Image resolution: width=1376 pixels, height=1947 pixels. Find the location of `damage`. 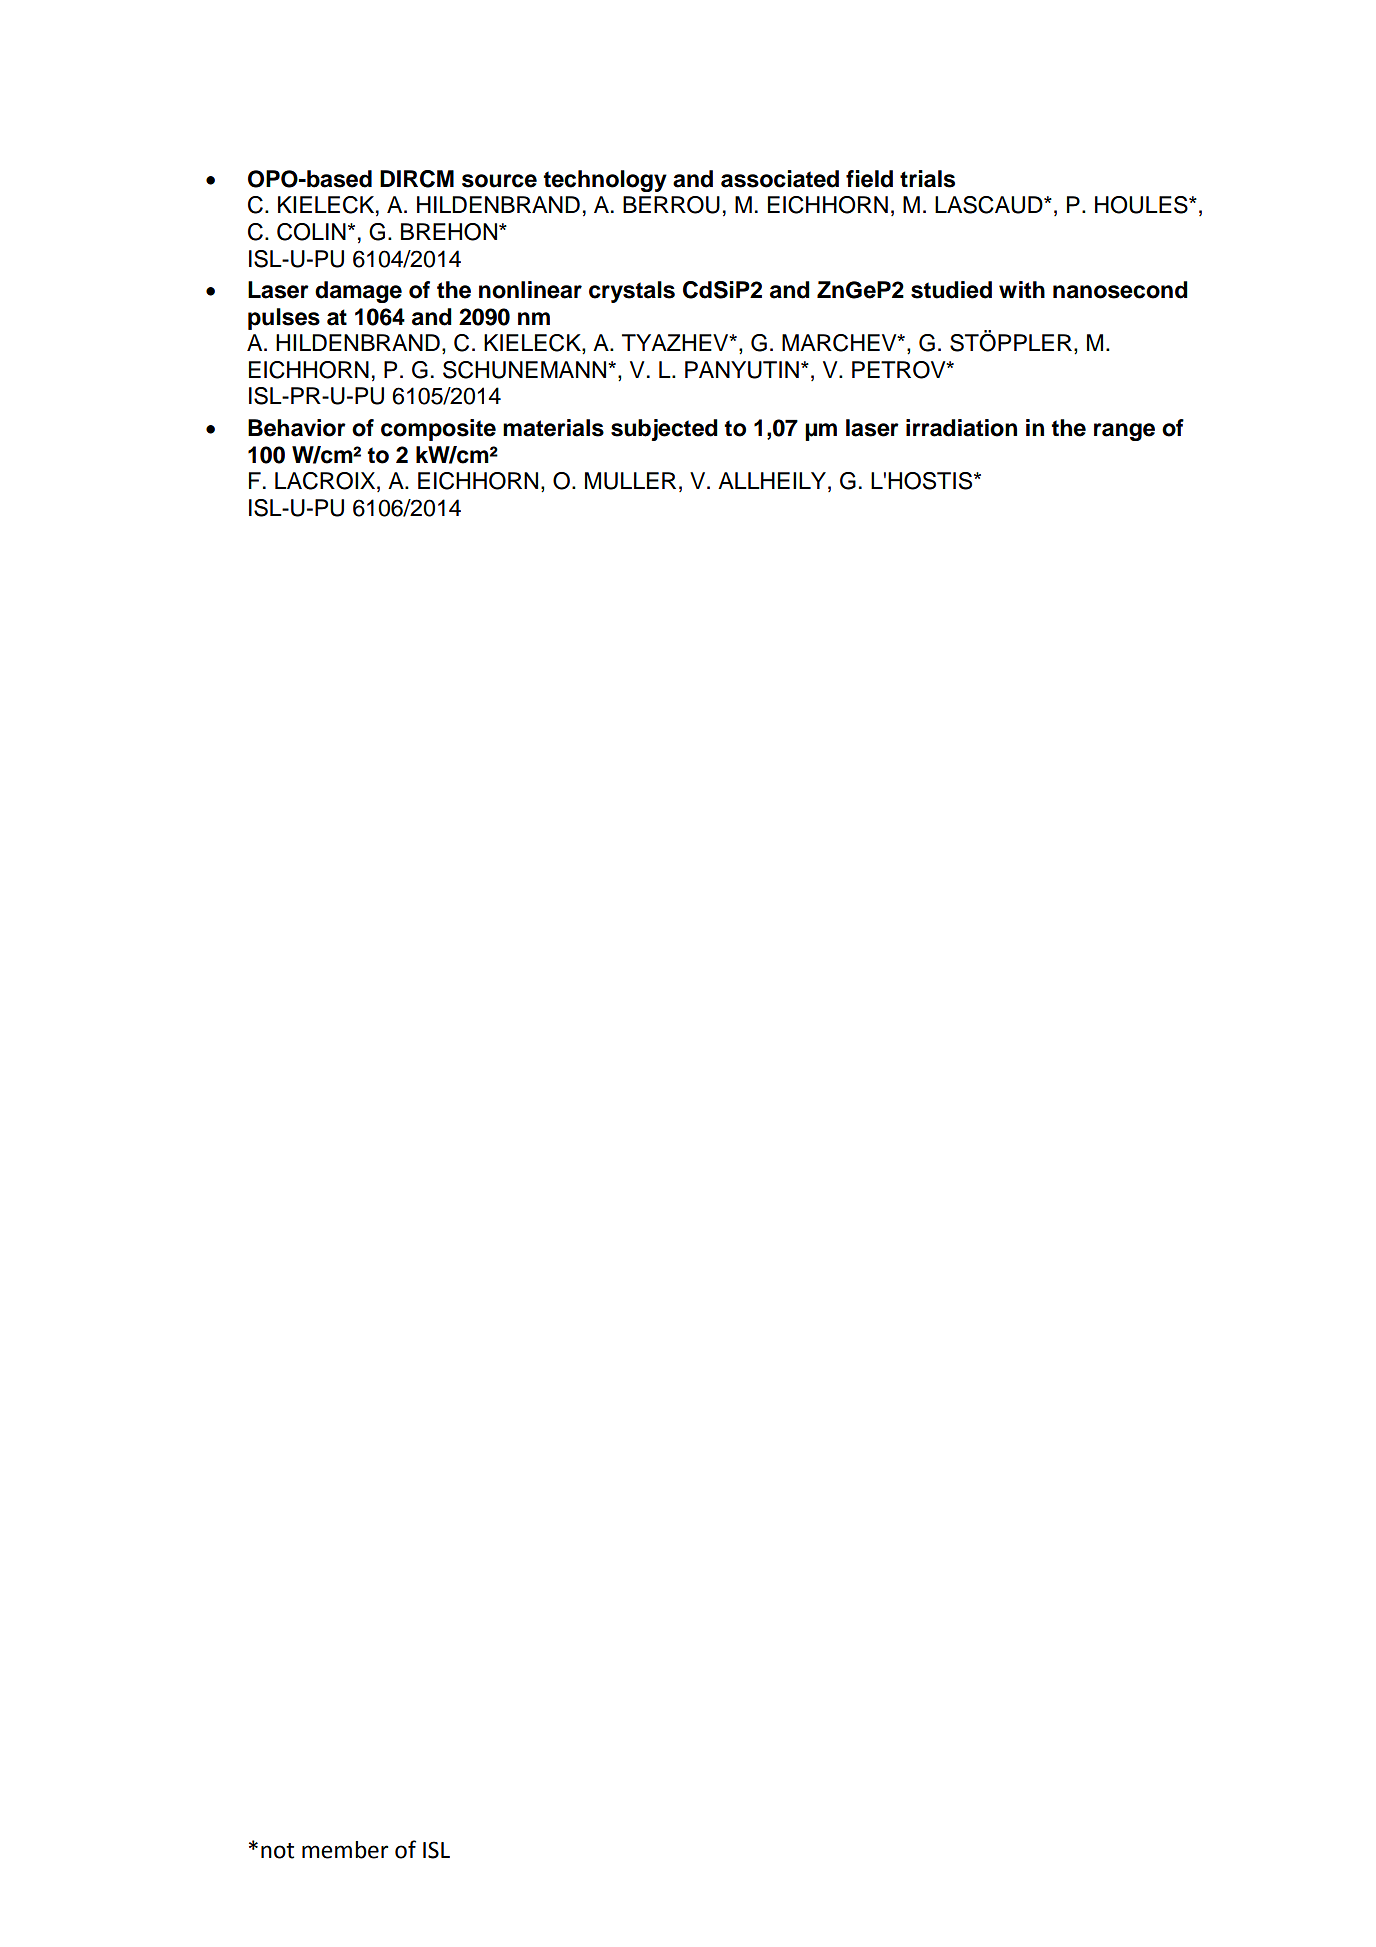

damage is located at coordinates (358, 292).
